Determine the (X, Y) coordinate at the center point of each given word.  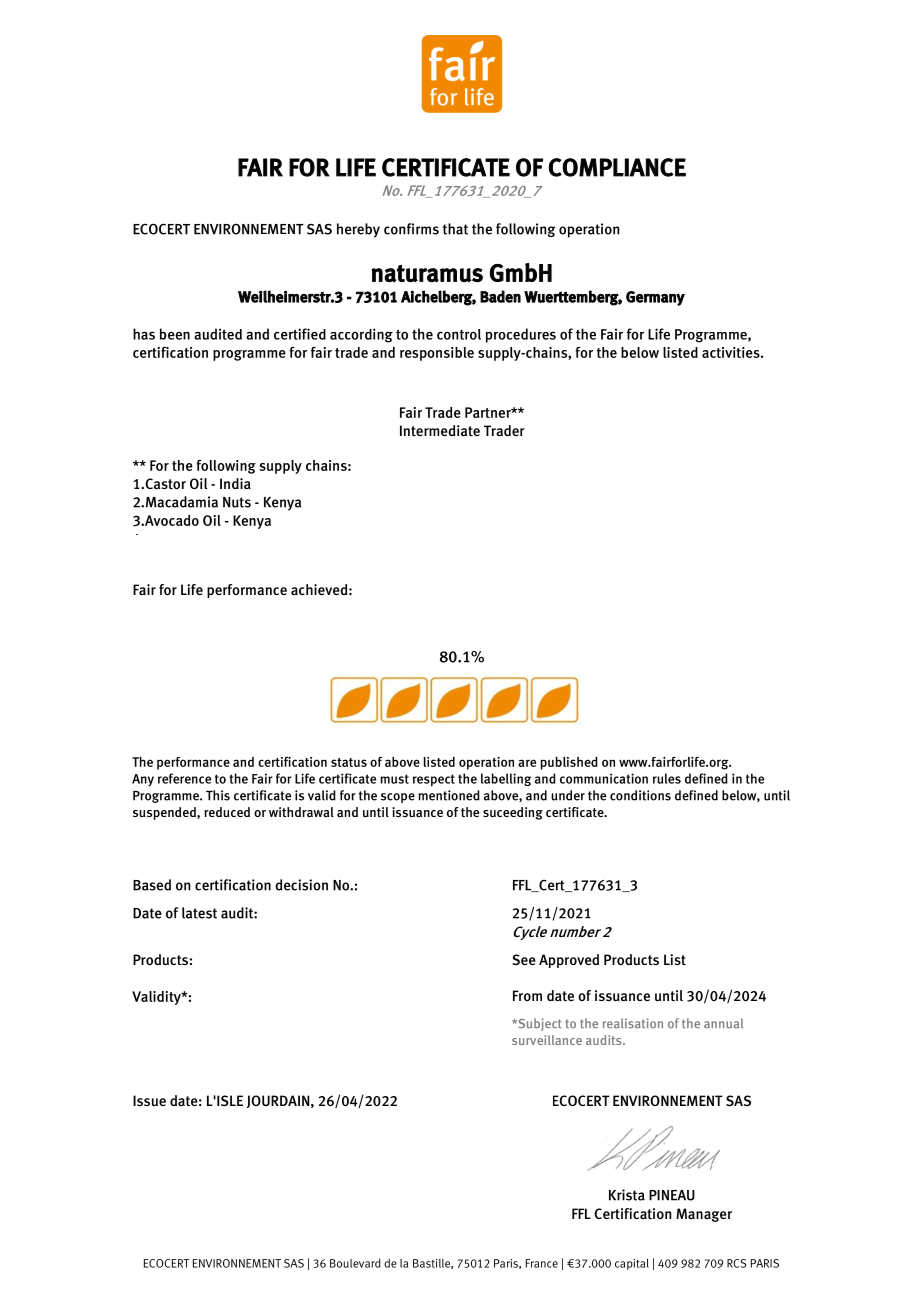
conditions (640, 795)
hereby (358, 230)
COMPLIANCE (617, 167)
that (455, 229)
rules (667, 778)
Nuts (237, 502)
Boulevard (355, 1263)
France (542, 1263)
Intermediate (440, 430)
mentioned (449, 795)
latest (199, 913)
